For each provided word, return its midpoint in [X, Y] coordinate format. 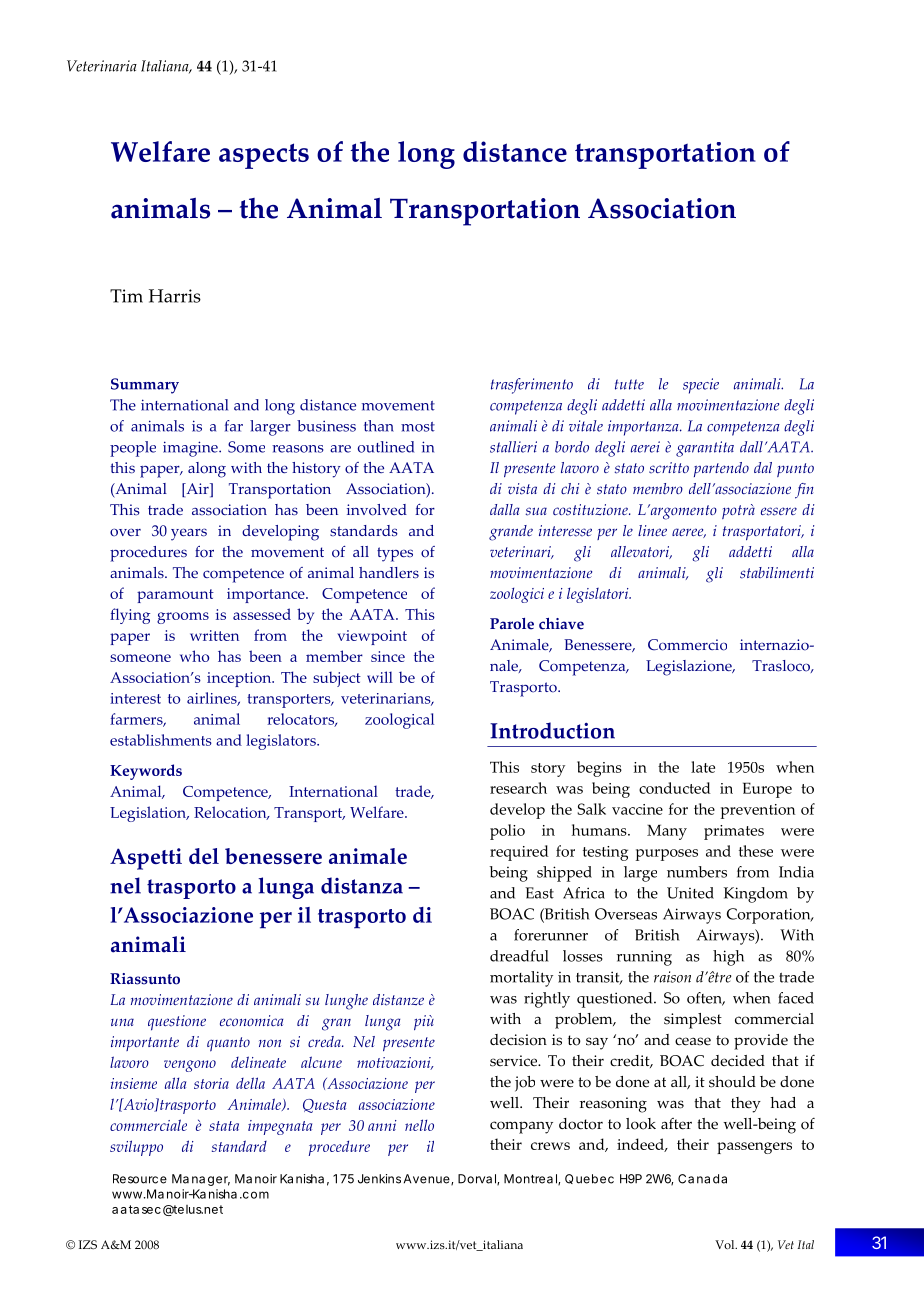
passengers [754, 1148]
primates [734, 832]
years [189, 534]
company [521, 1127]
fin [804, 491]
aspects [264, 156]
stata [224, 1126]
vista [522, 489]
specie [701, 386]
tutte [629, 384]
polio [507, 832]
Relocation [231, 813]
